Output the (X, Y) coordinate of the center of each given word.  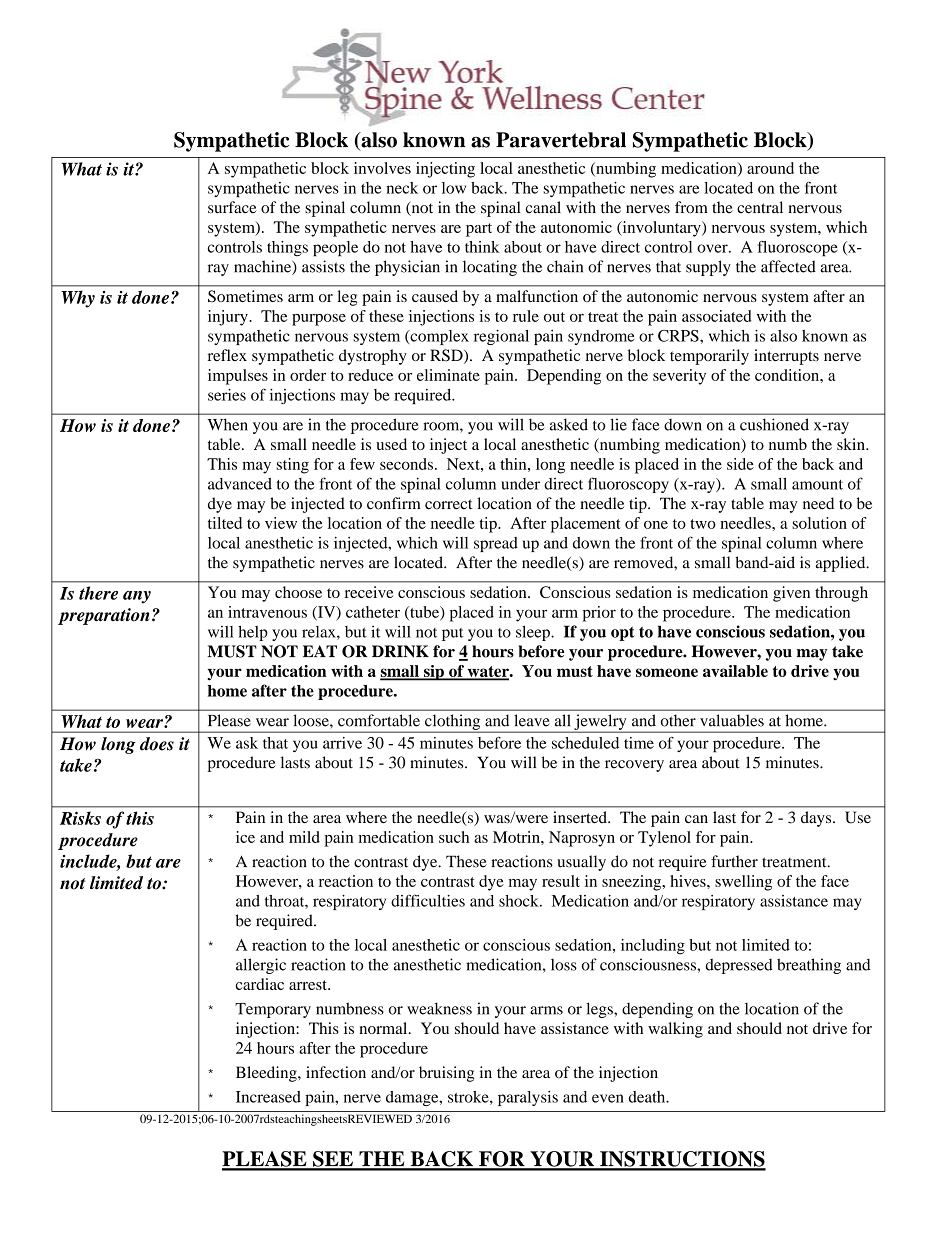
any (137, 597)
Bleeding (267, 1074)
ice (245, 837)
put (452, 634)
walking (675, 1030)
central (760, 207)
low (454, 188)
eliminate (448, 375)
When (228, 424)
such (454, 837)
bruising (446, 1074)
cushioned (774, 424)
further (734, 861)
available (735, 671)
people (335, 249)
